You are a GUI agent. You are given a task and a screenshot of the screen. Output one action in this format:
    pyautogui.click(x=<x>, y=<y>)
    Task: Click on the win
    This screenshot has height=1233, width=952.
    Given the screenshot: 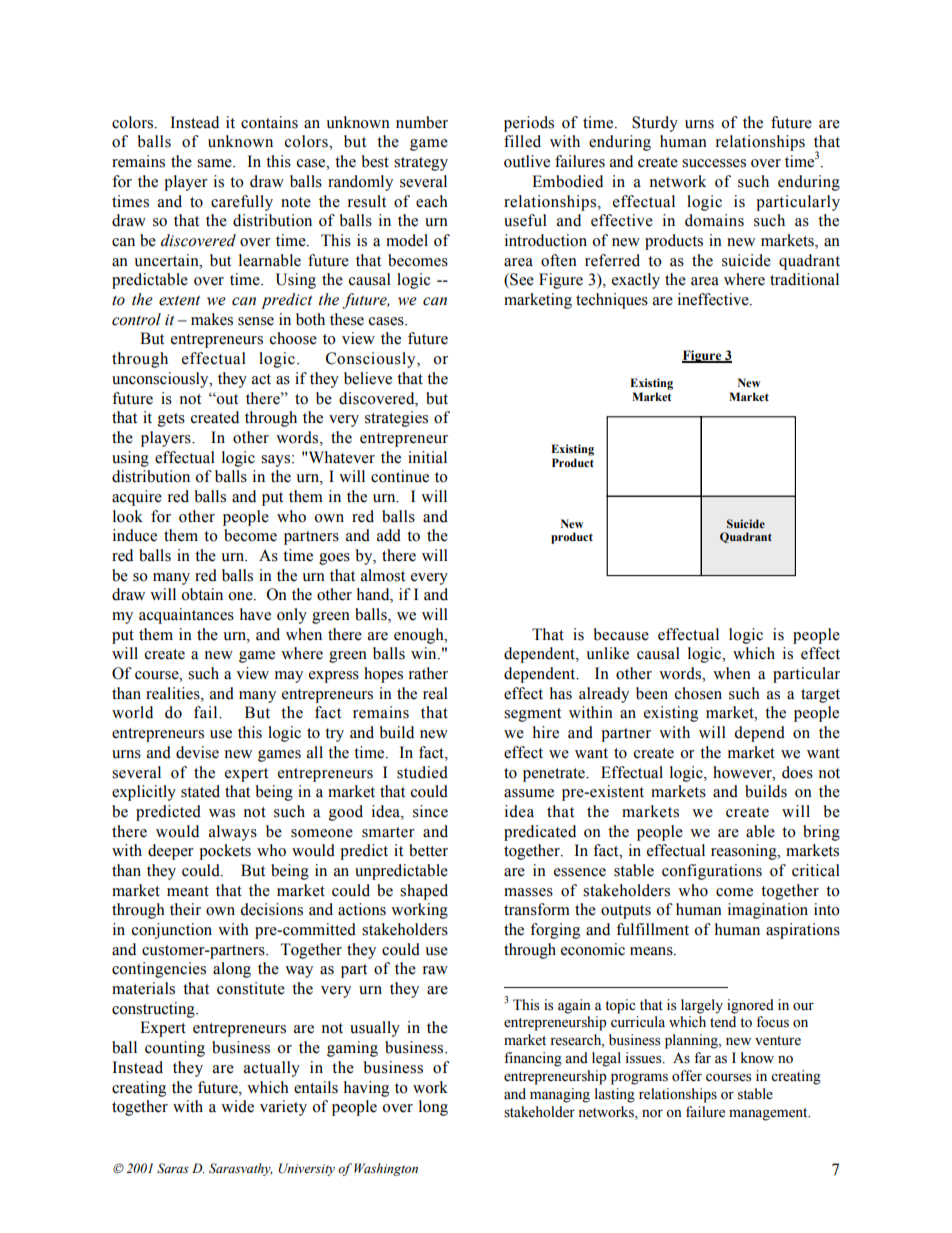 What is the action you would take?
    pyautogui.click(x=425, y=653)
